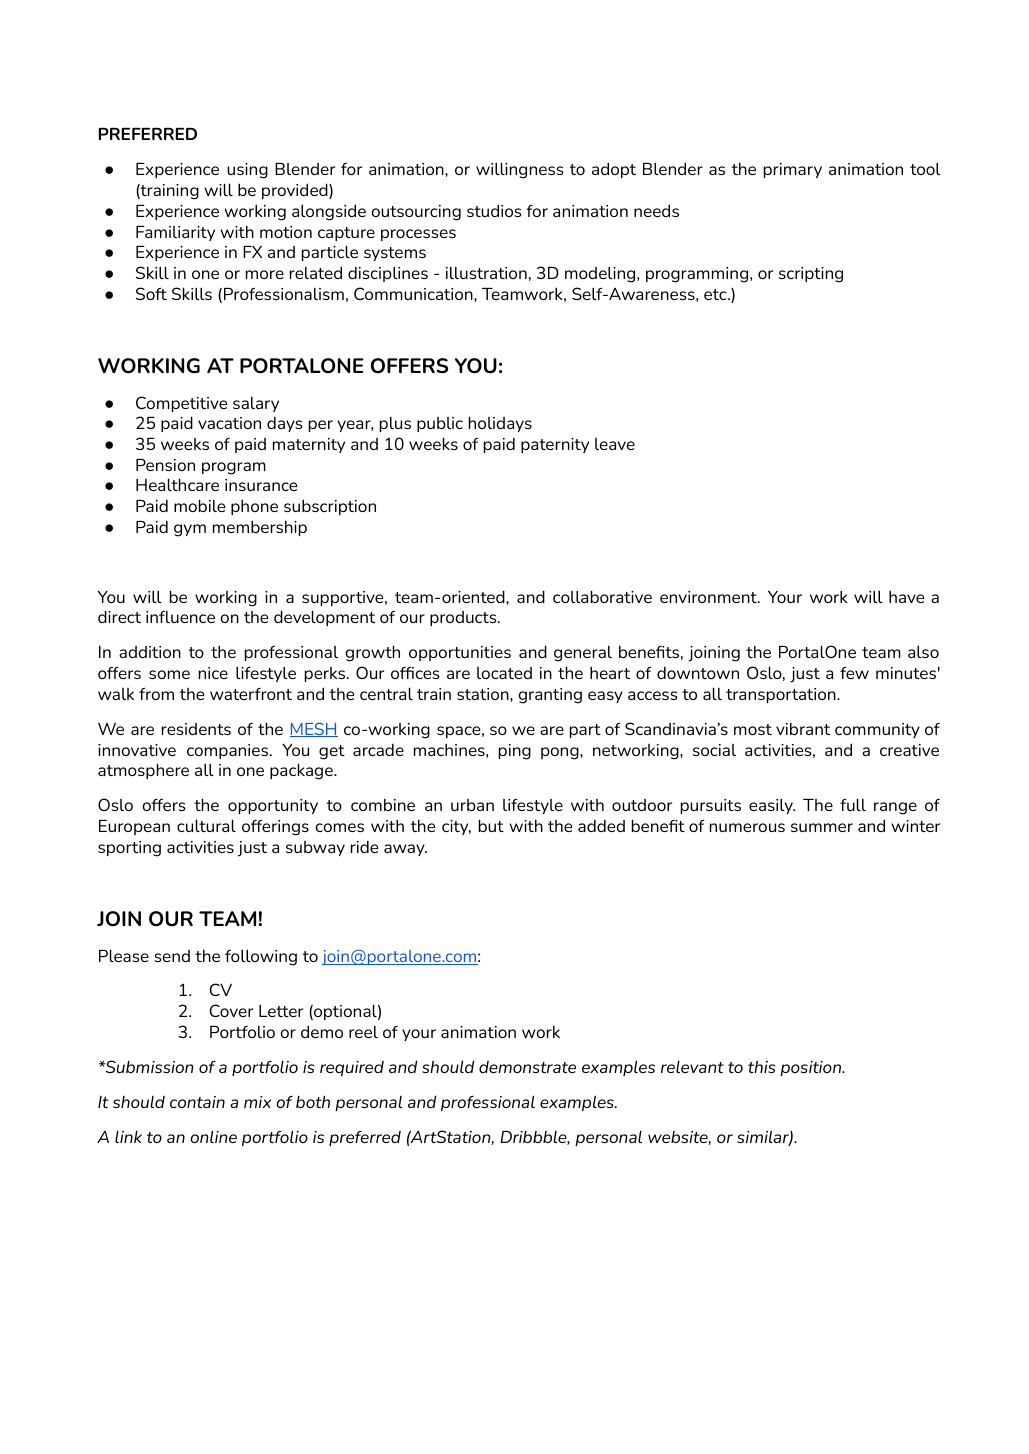 Image resolution: width=1029 pixels, height=1454 pixels. Describe the element at coordinates (812, 1068) in the screenshot. I see `position` at that location.
